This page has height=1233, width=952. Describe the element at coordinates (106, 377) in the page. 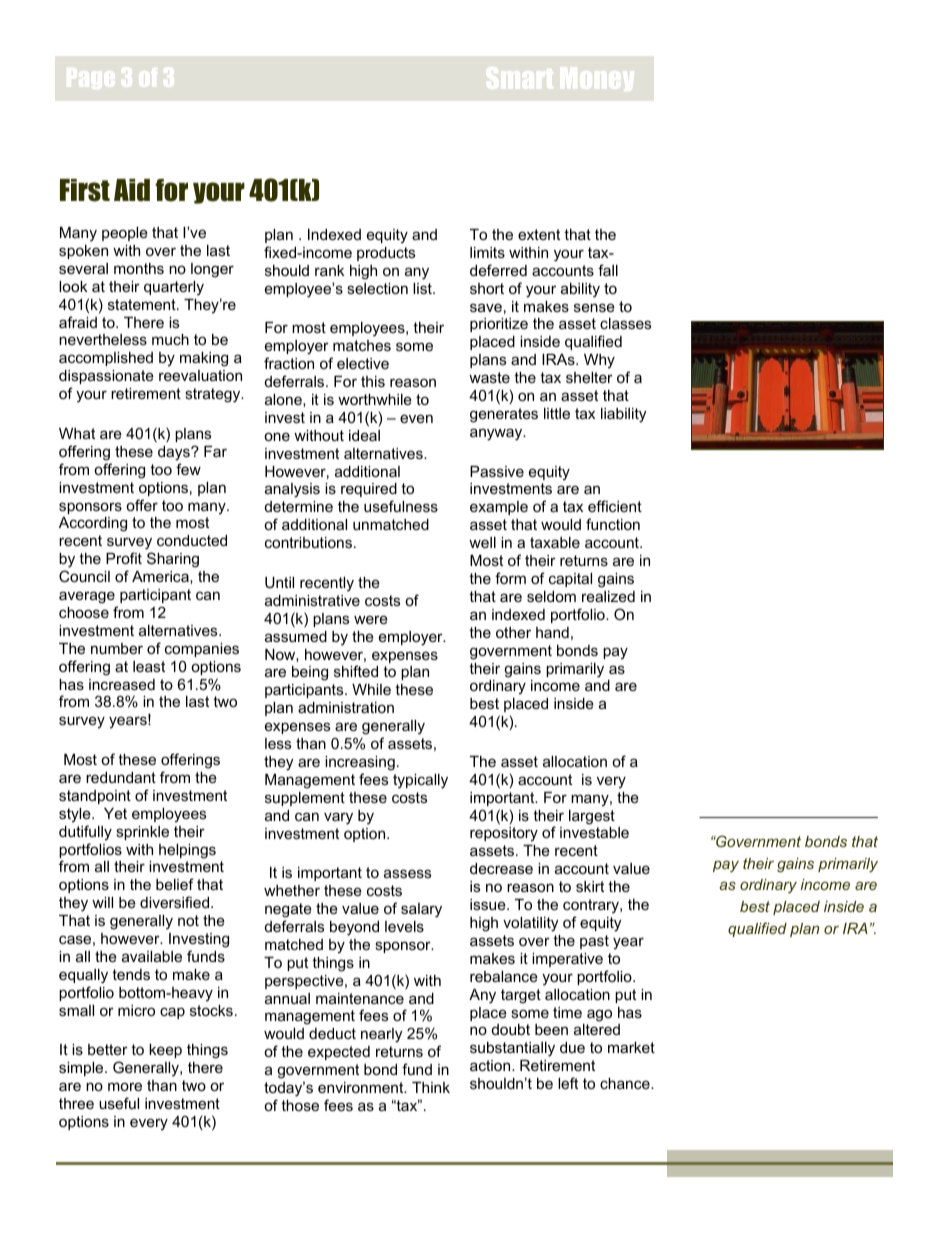

I see `dispassionate` at that location.
